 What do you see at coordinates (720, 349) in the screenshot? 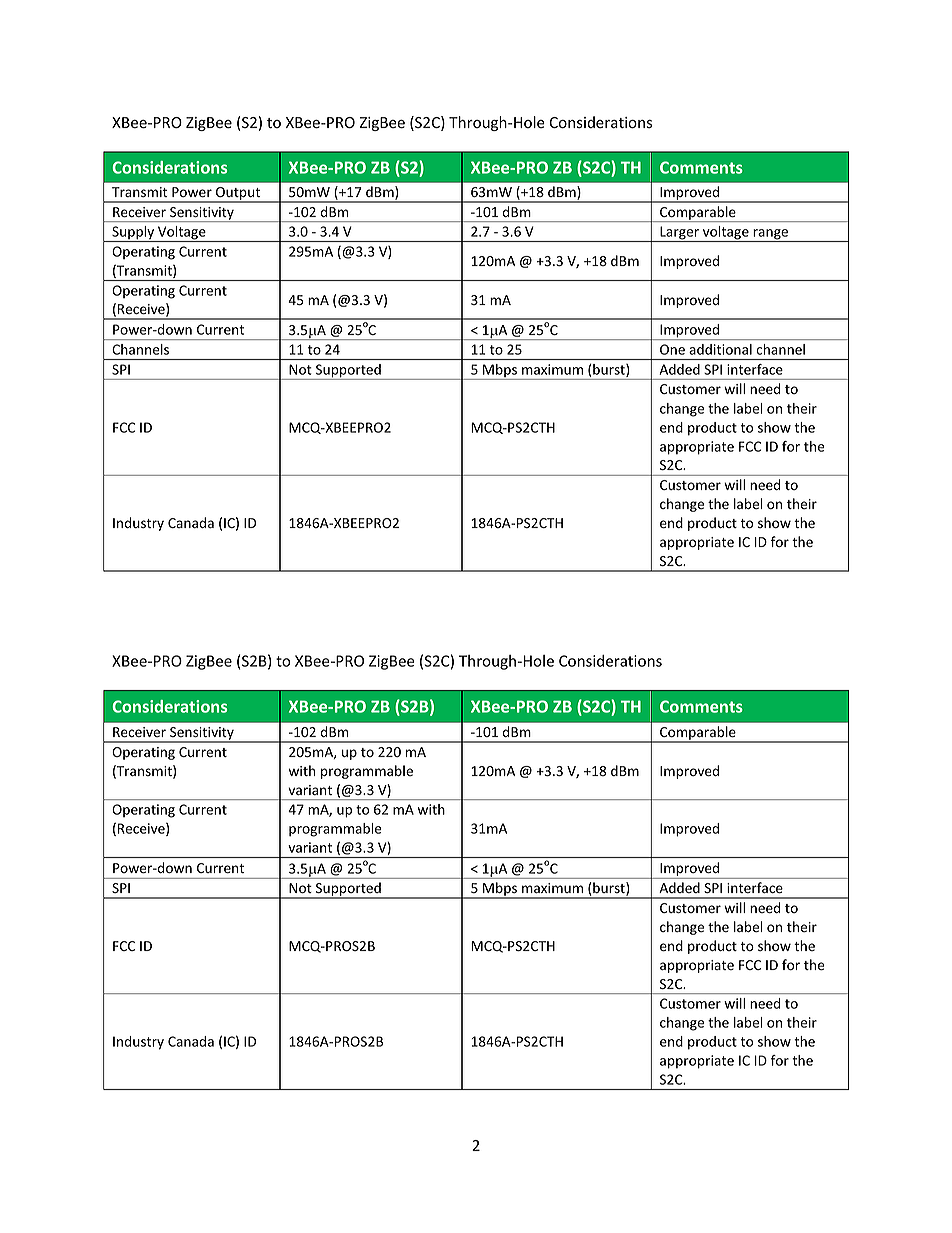
I see `additional` at bounding box center [720, 349].
